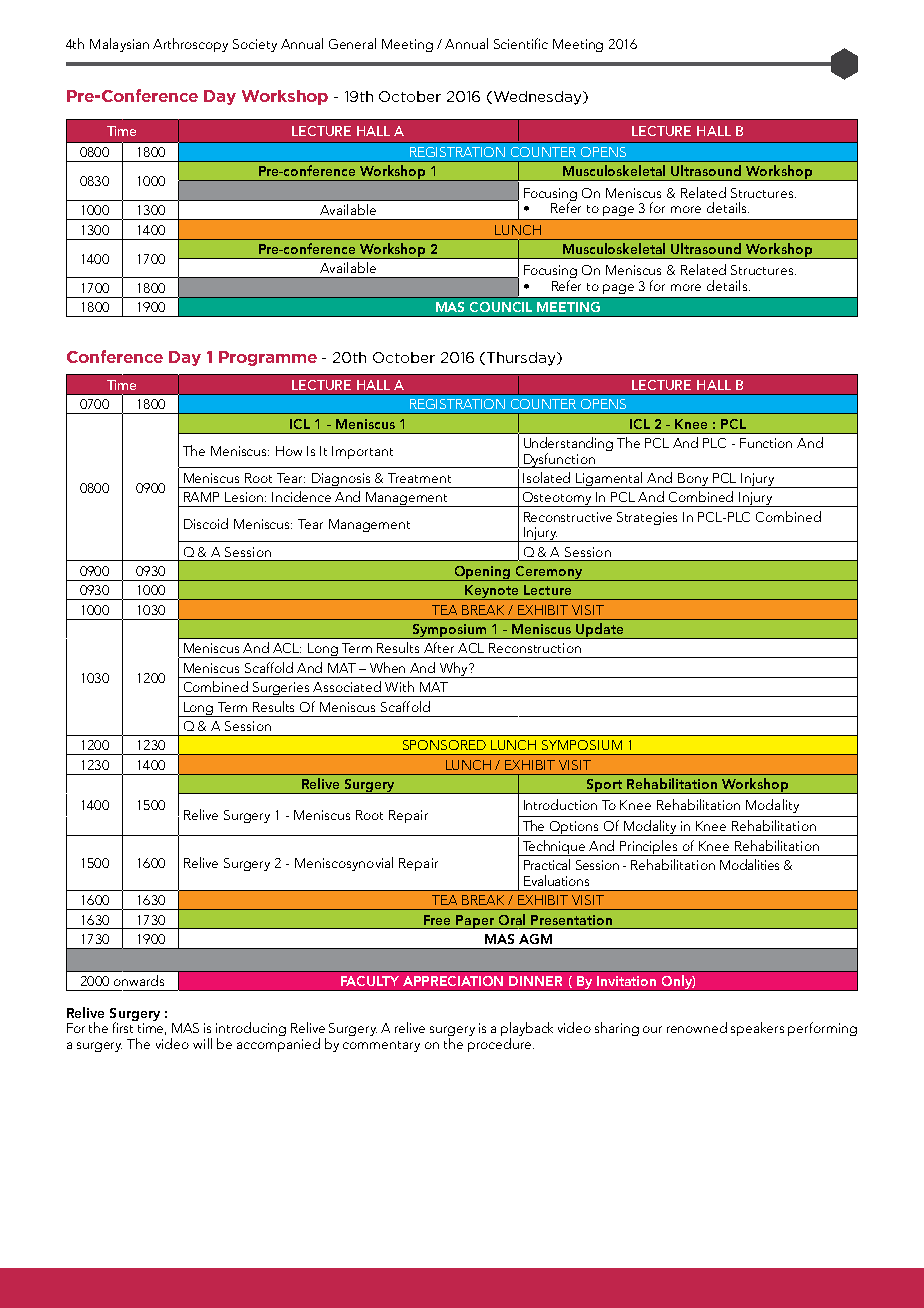  What do you see at coordinates (757, 1029) in the document?
I see `speakers` at bounding box center [757, 1029].
